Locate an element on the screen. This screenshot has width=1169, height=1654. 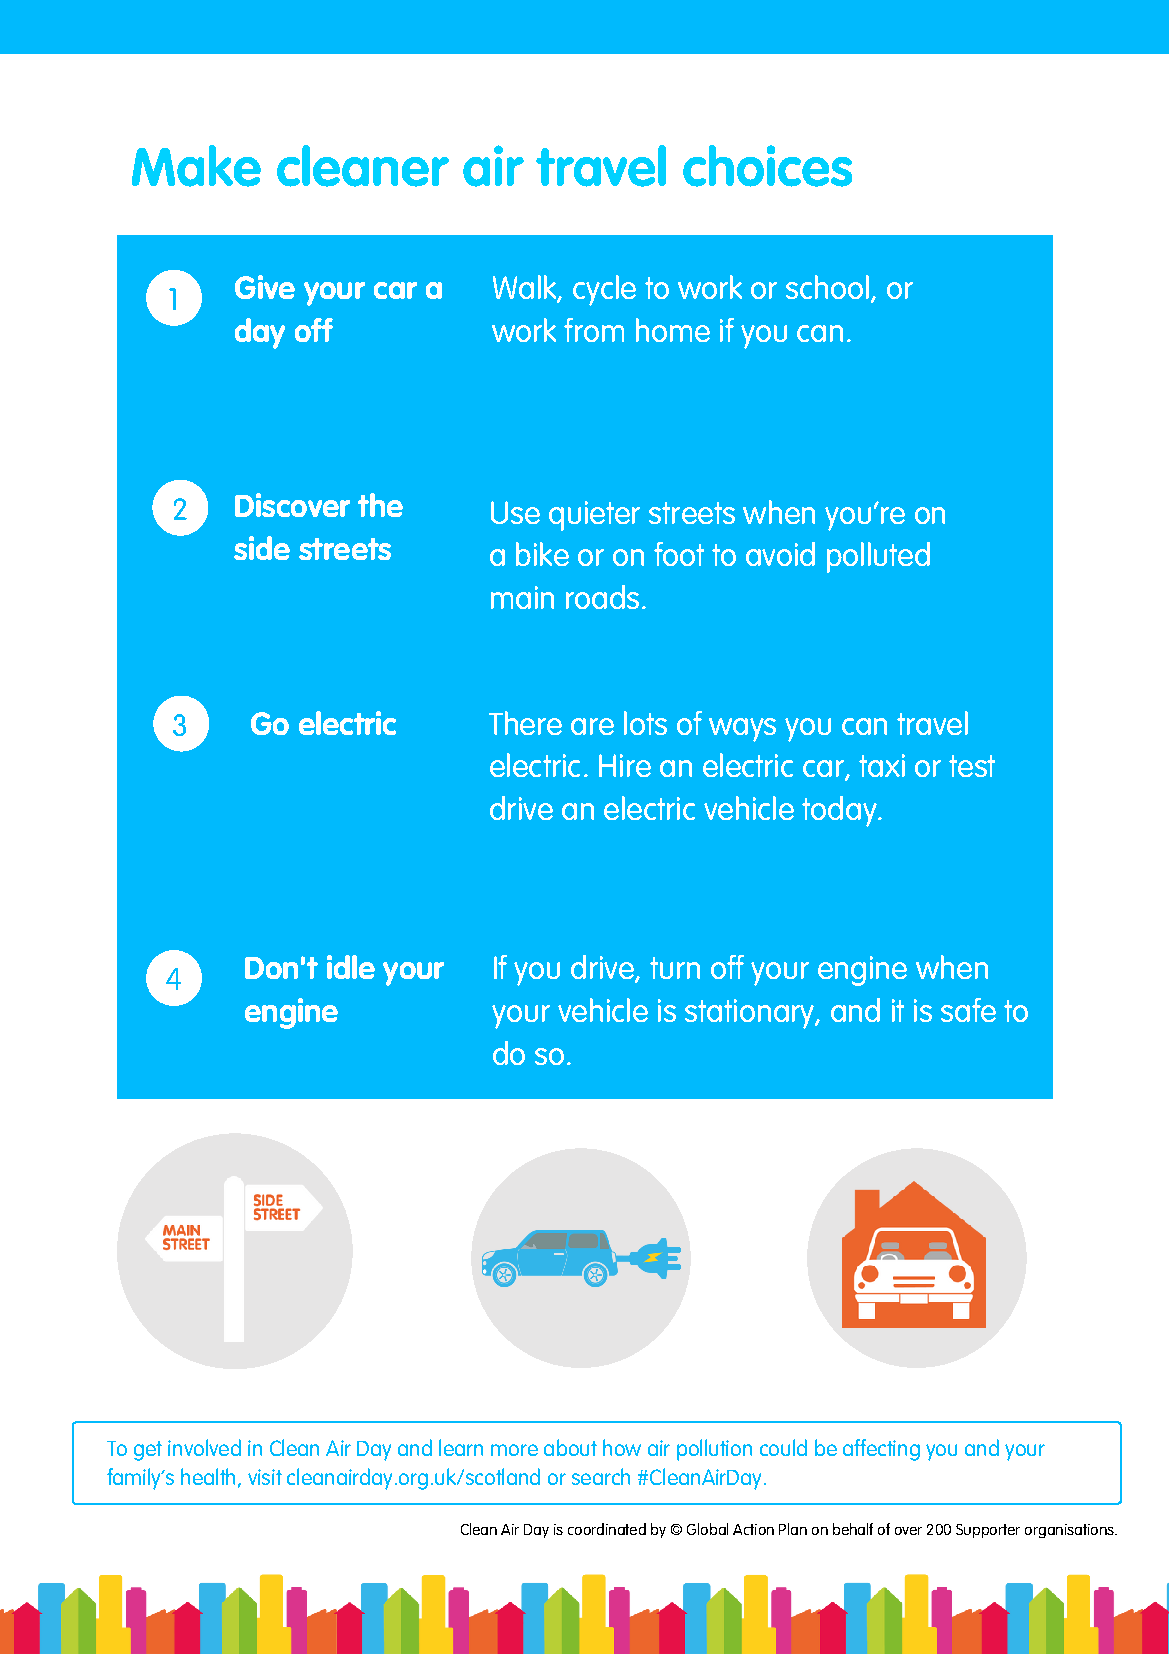
cycle is located at coordinates (604, 290).
